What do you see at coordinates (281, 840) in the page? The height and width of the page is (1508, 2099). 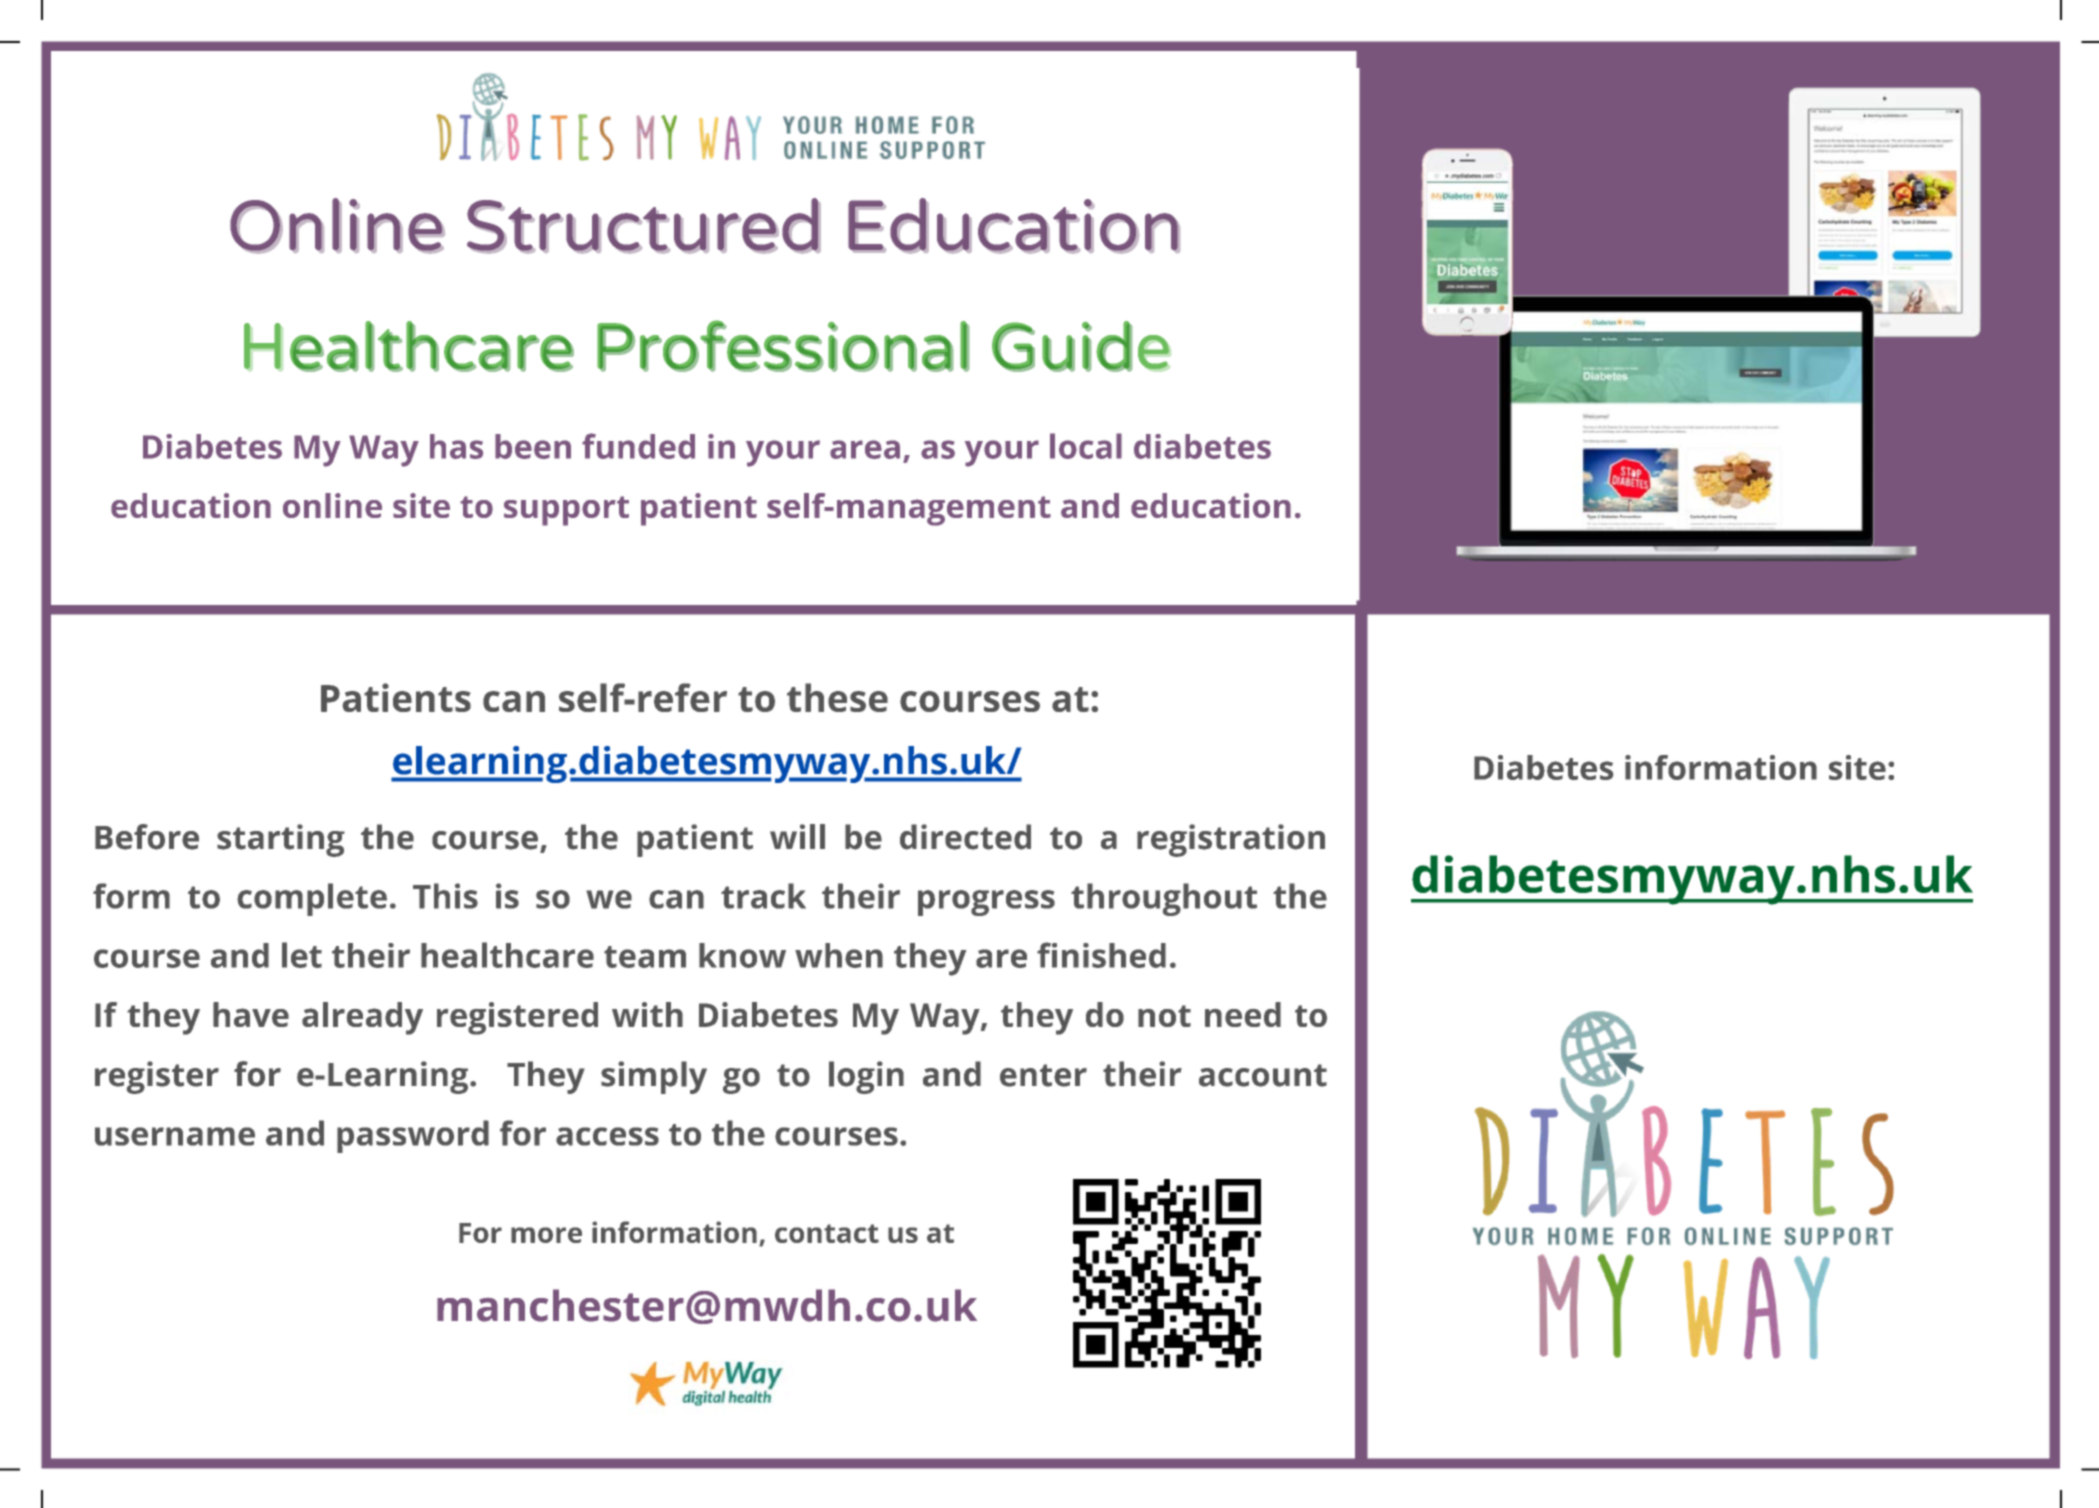 I see `starting` at bounding box center [281, 840].
